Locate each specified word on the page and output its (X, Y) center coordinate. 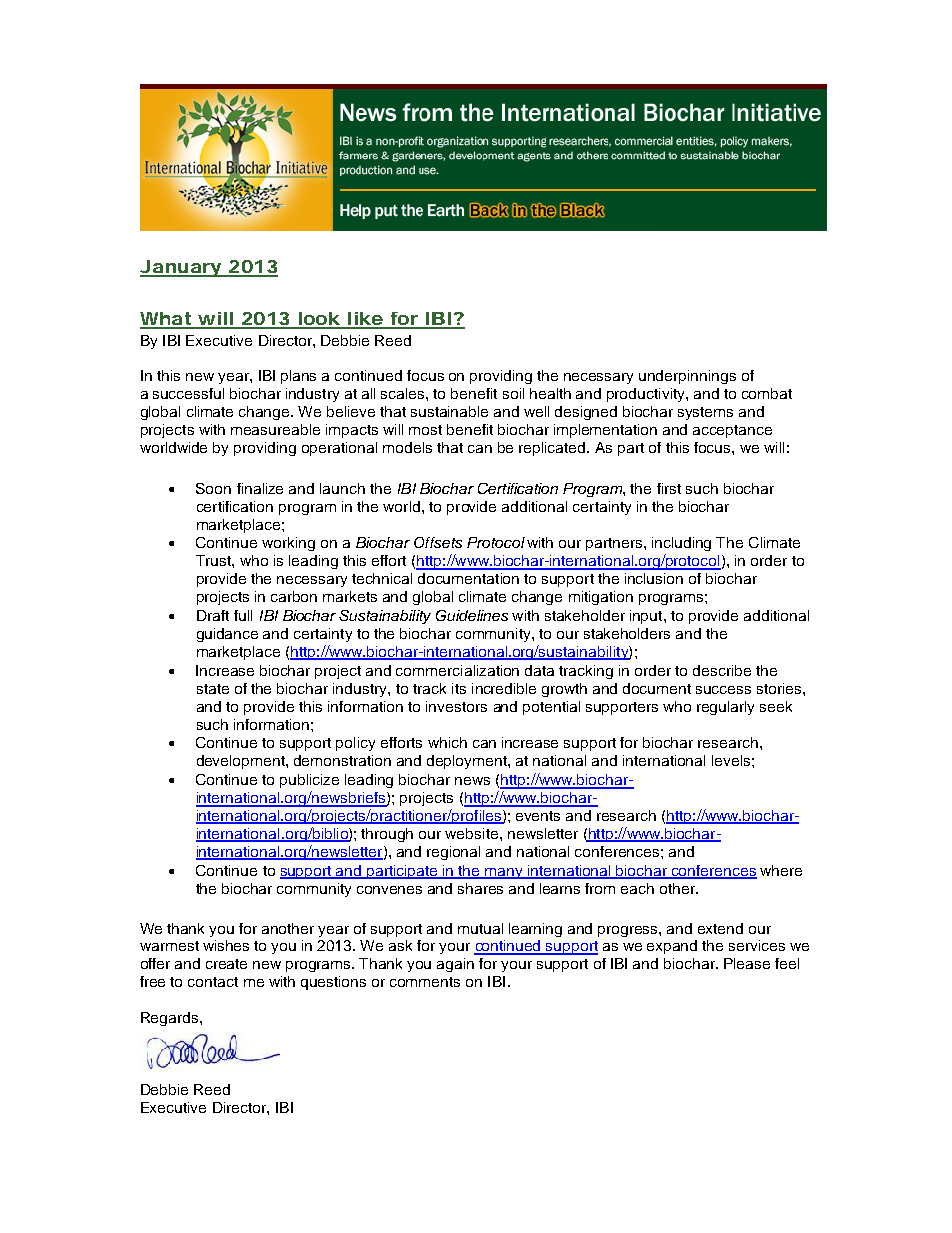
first (669, 488)
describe (722, 670)
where (781, 870)
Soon (213, 488)
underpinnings (687, 377)
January (181, 268)
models (407, 447)
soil (513, 393)
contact (213, 982)
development (242, 762)
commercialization (457, 670)
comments (425, 982)
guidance (227, 635)
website (473, 833)
